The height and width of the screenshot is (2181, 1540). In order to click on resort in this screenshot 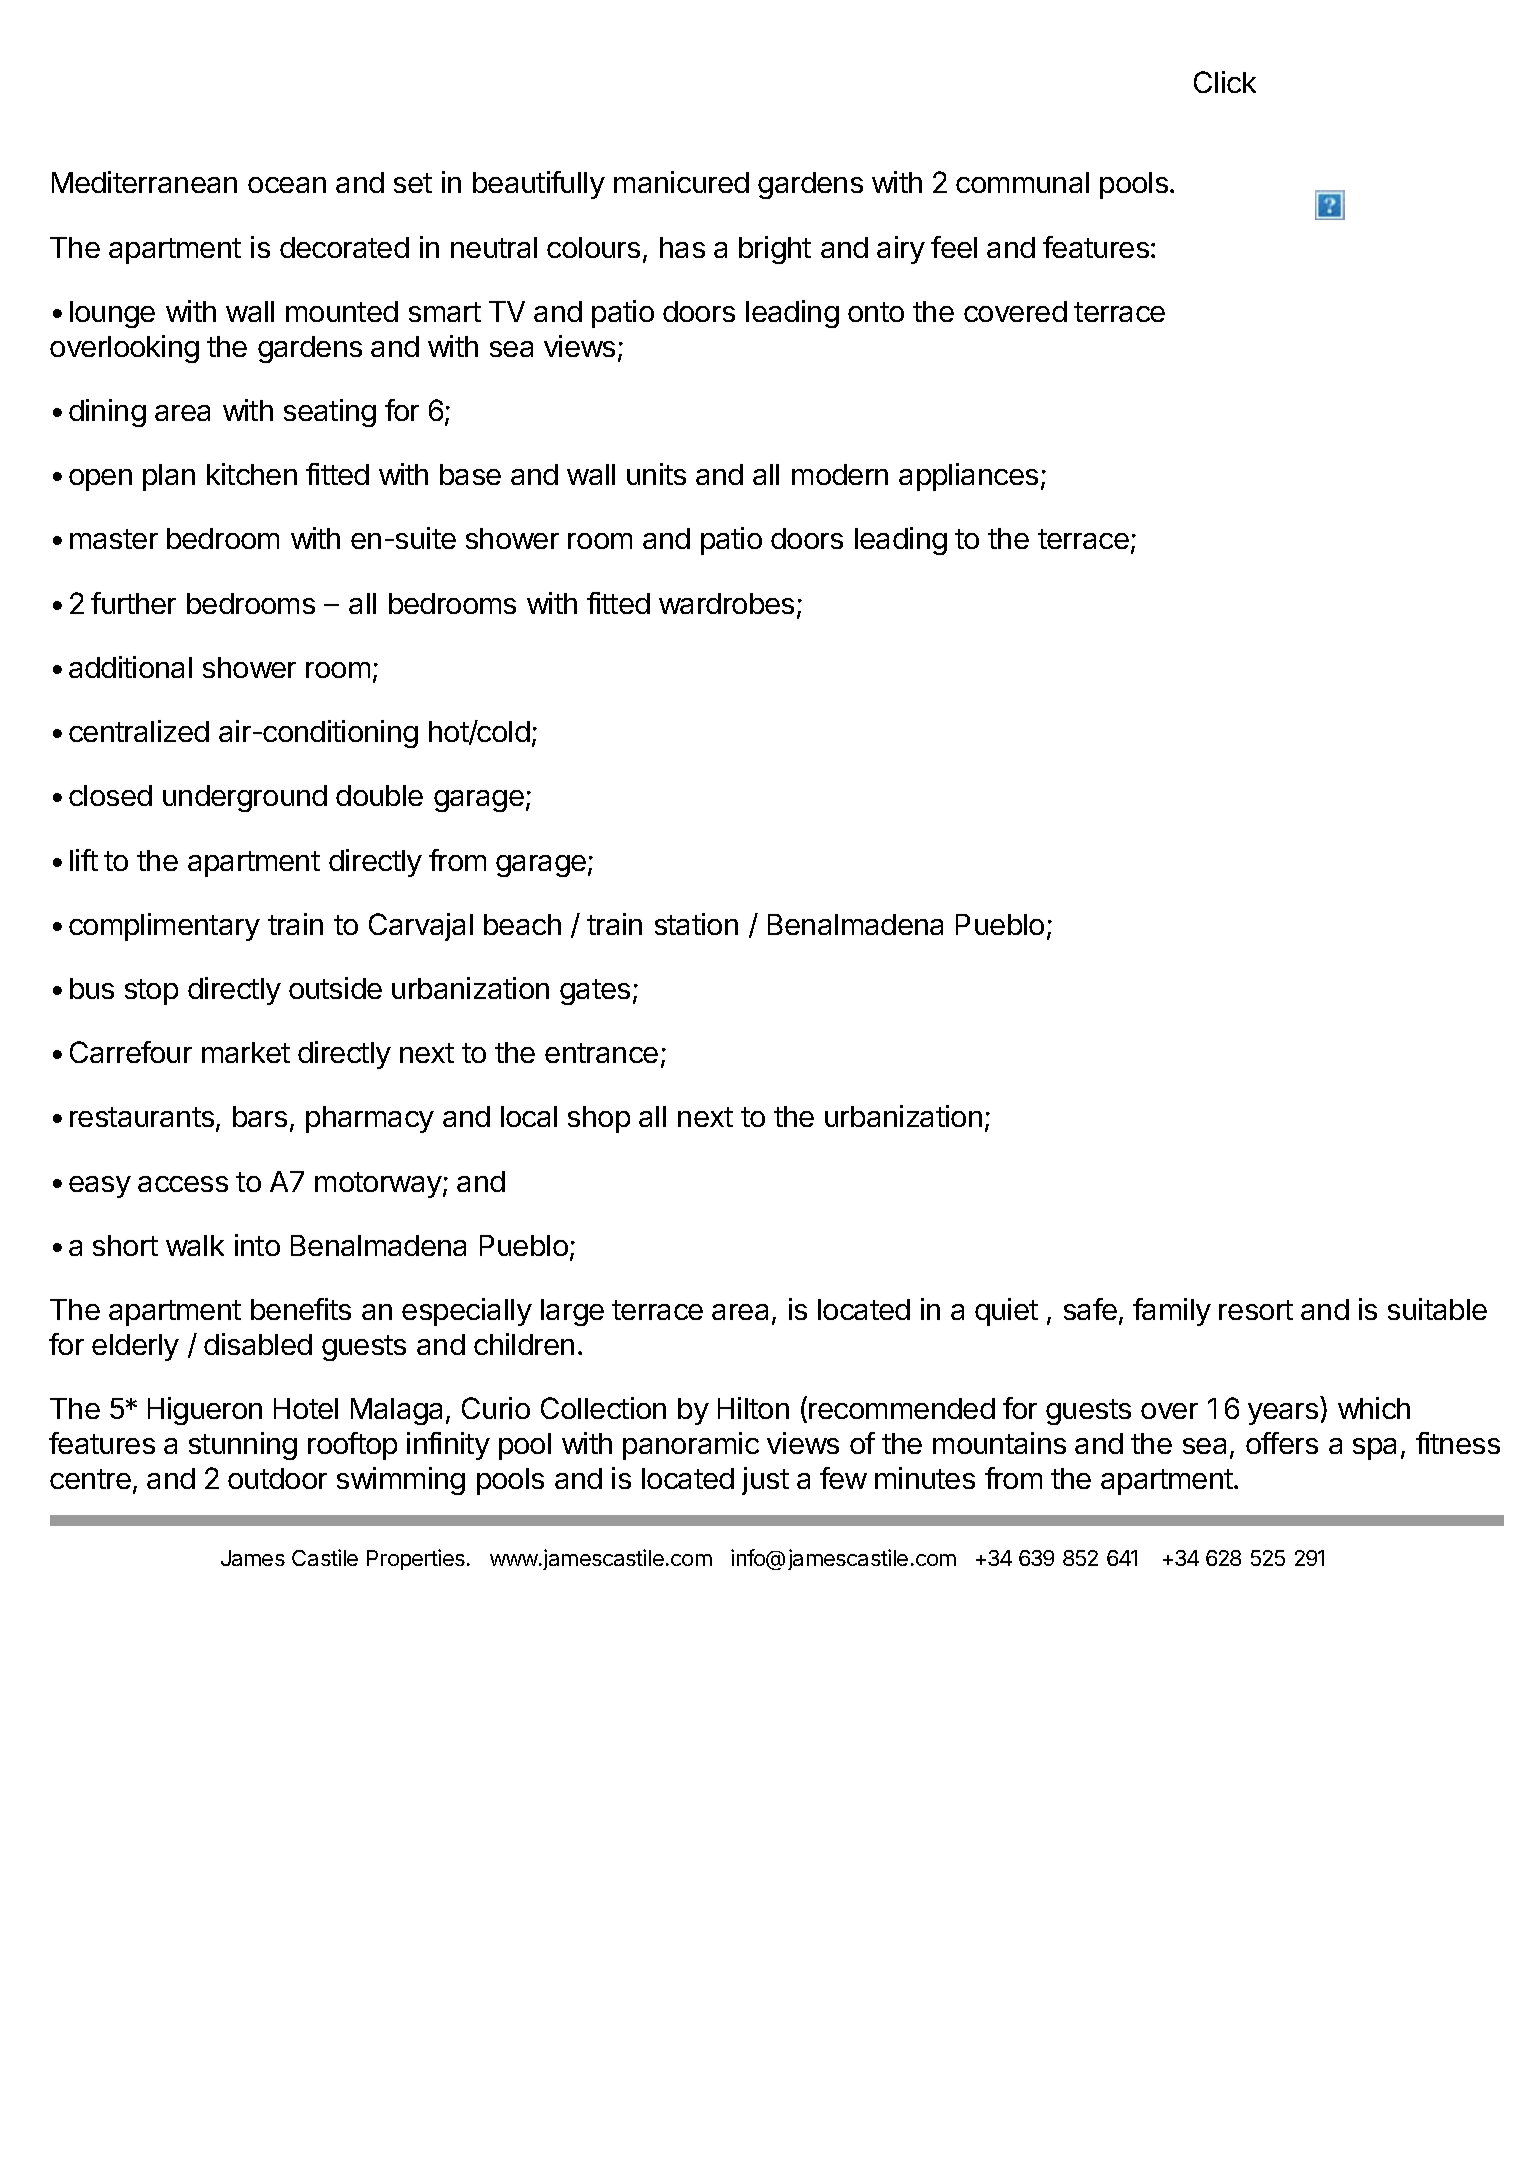, I will do `click(1256, 1310)`.
